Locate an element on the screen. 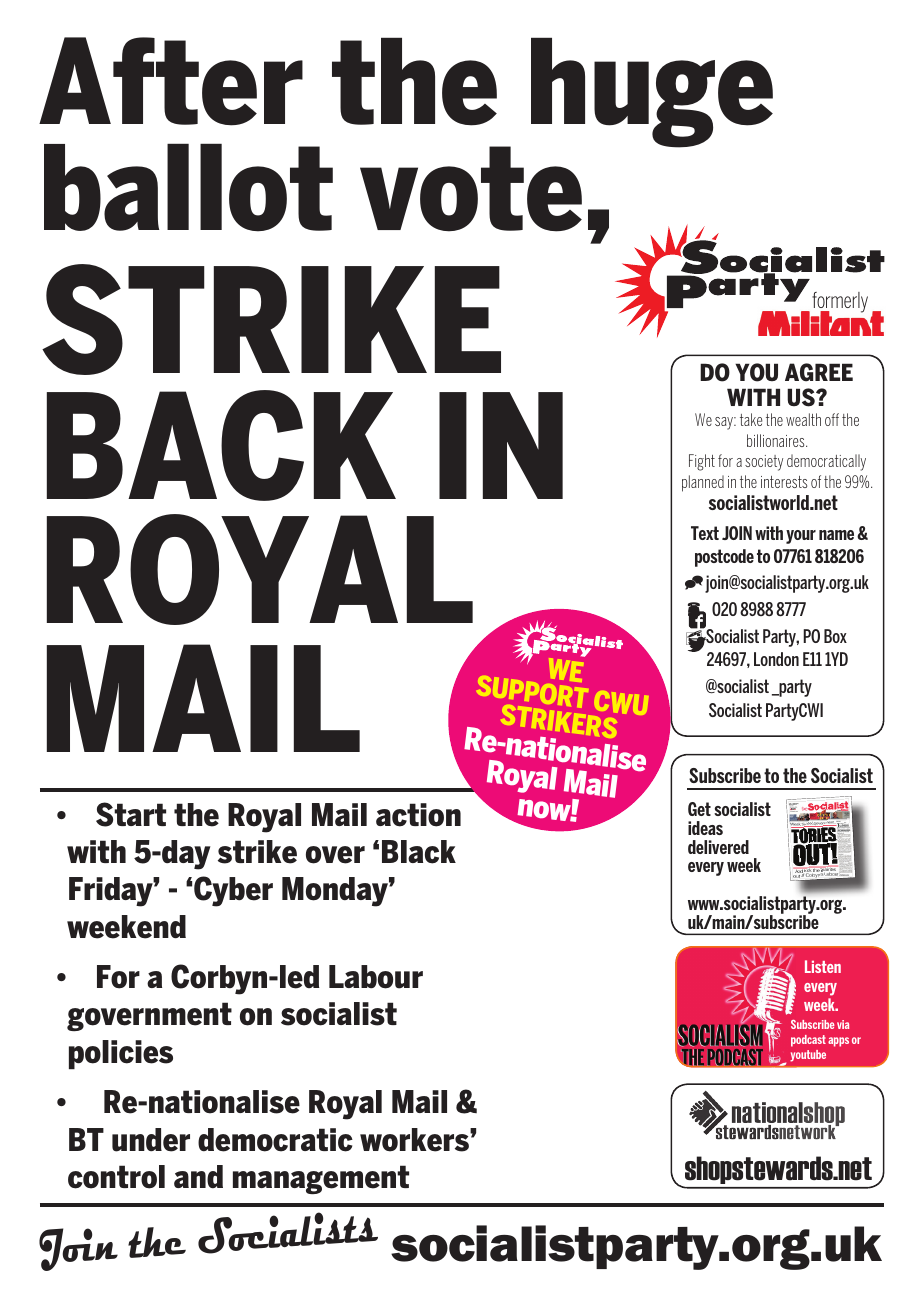  huge is located at coordinates (652, 93).
